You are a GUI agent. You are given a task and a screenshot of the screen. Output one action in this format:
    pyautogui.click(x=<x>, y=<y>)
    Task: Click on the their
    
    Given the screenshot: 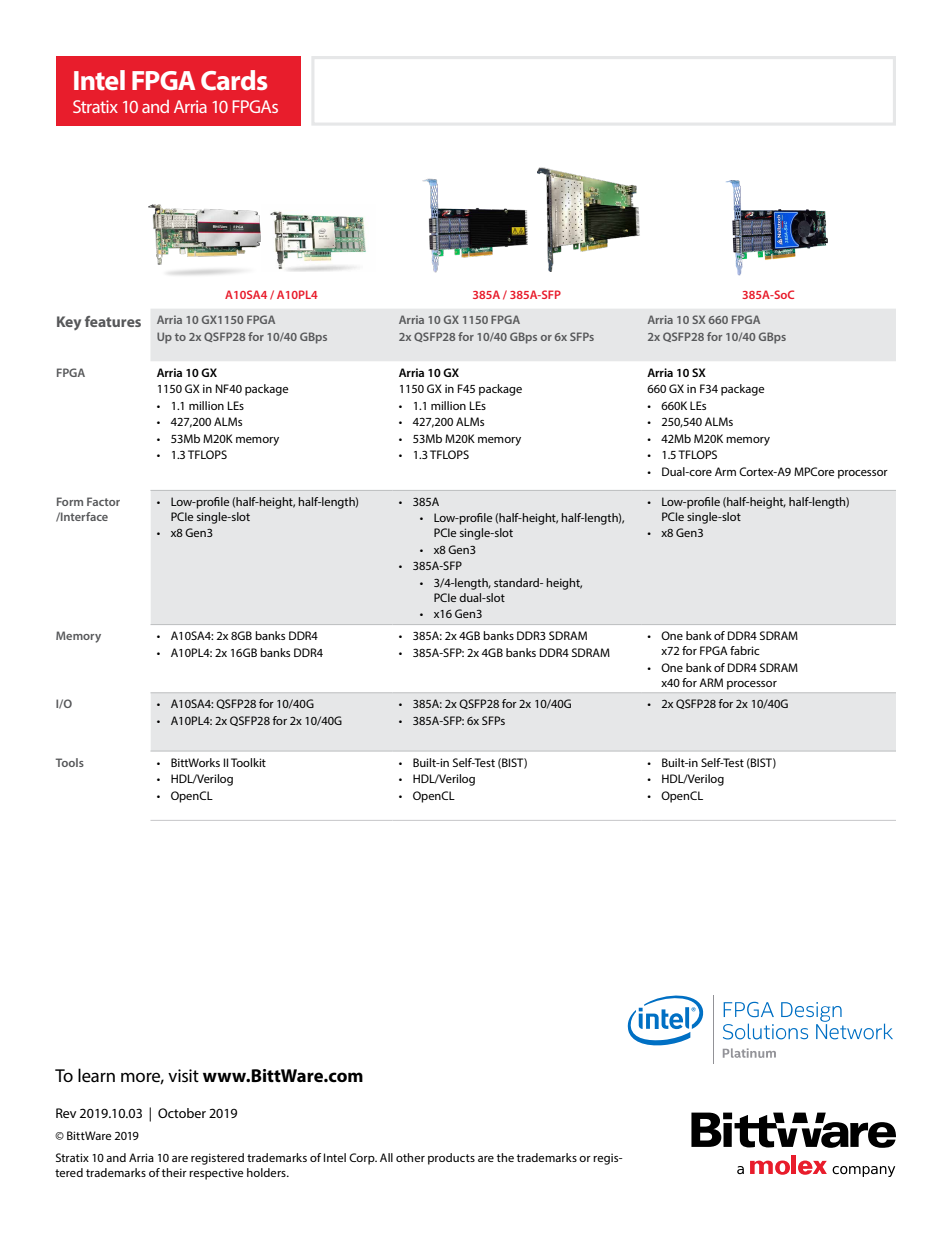 What is the action you would take?
    pyautogui.click(x=174, y=1172)
